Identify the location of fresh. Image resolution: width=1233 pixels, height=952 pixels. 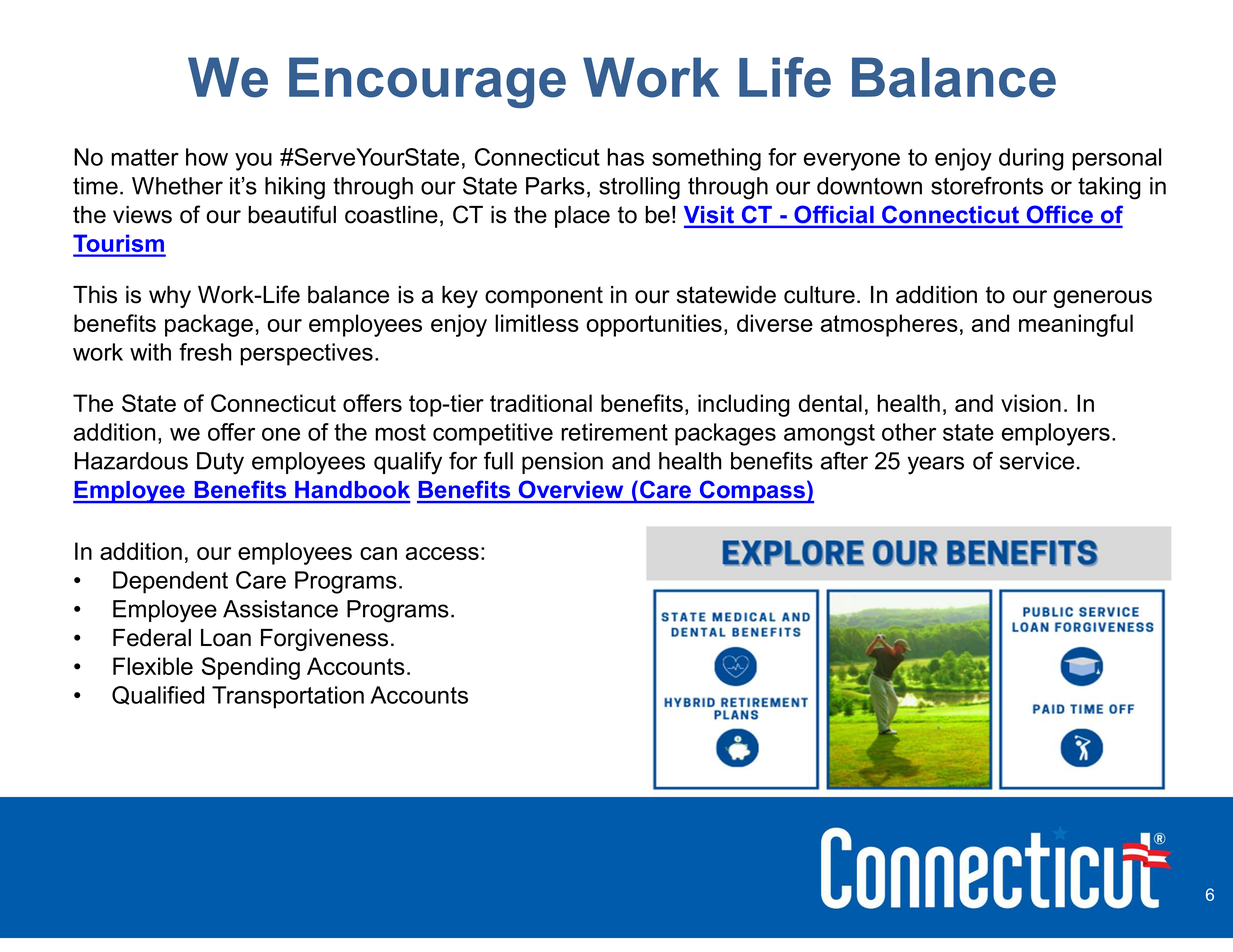
(205, 352).
